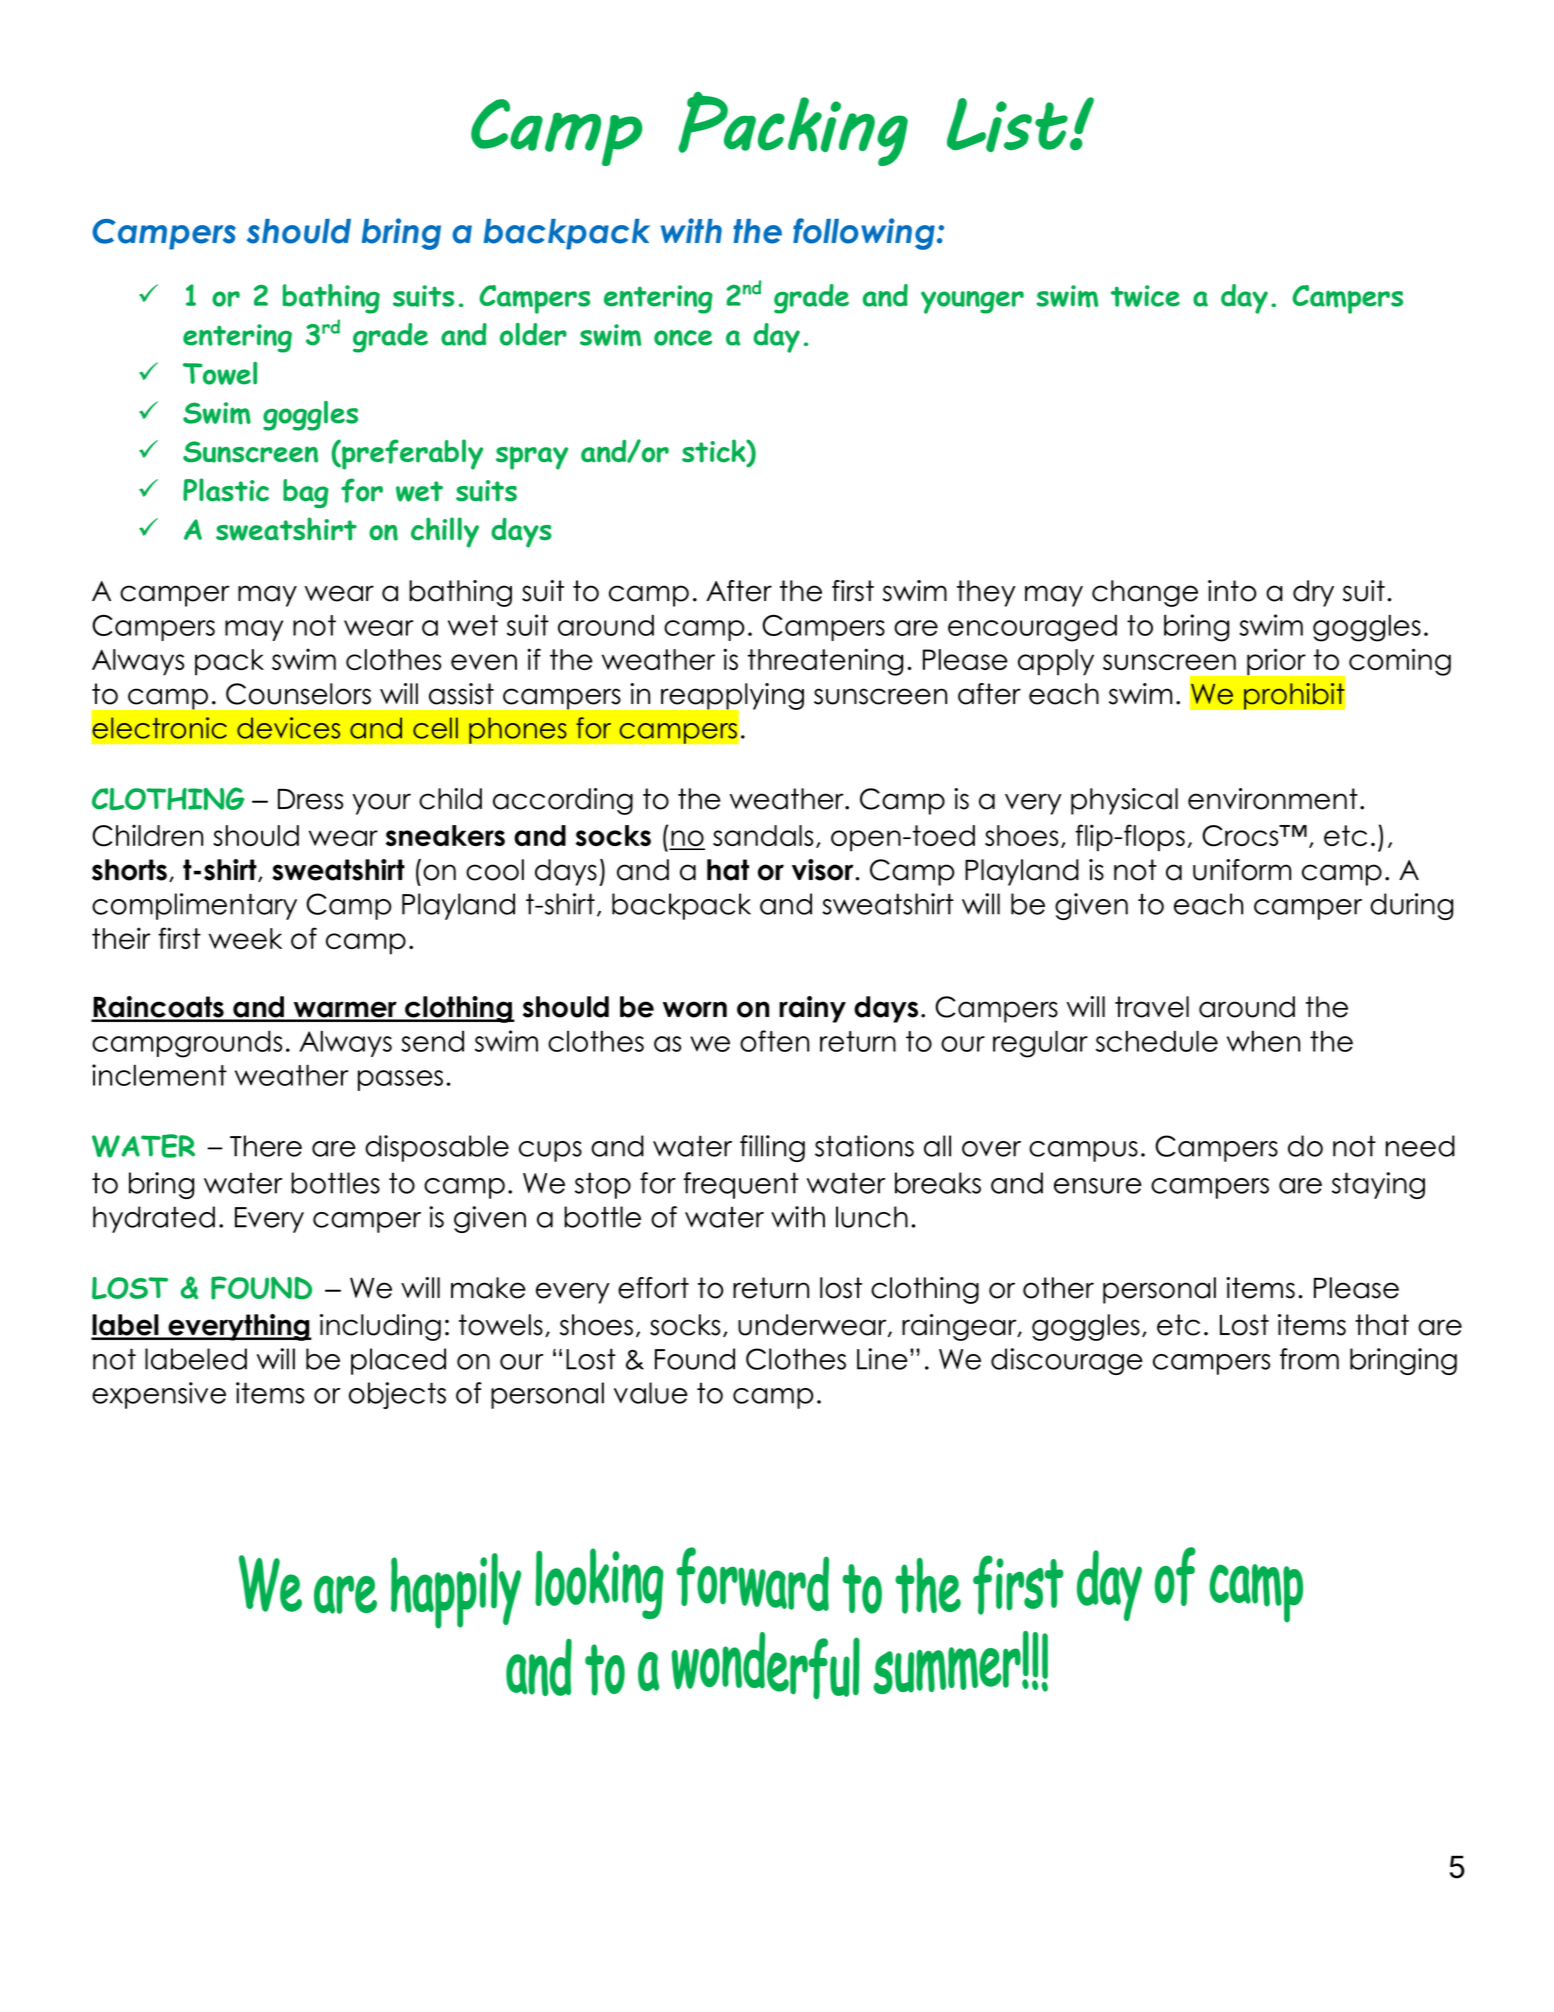 This screenshot has width=1554, height=2012. I want to click on including, so click(380, 1327).
